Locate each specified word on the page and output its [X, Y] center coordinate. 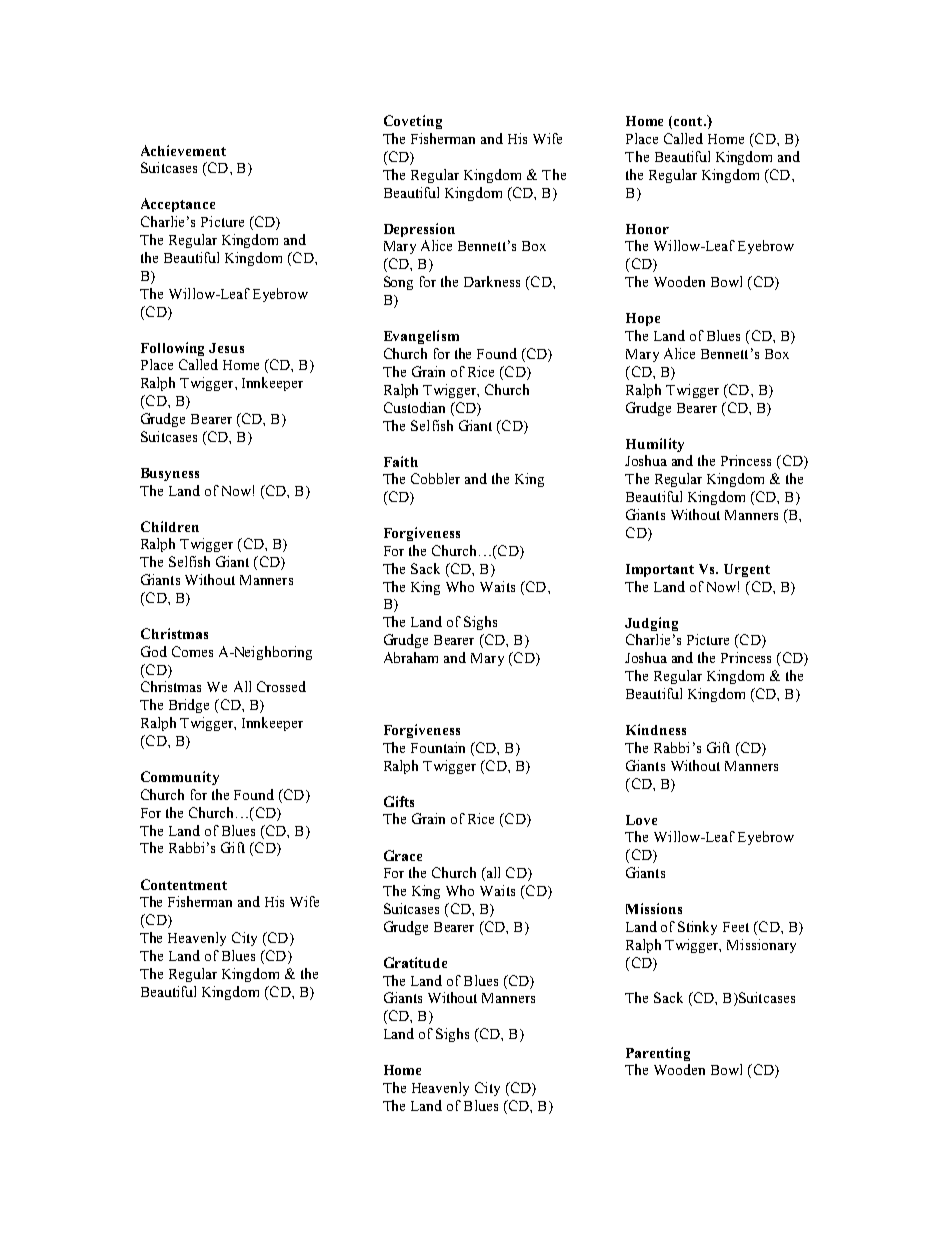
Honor [647, 229]
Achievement [183, 150]
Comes [192, 651]
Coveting [413, 122]
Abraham [411, 657]
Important [660, 570]
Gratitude [415, 962]
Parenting [658, 1054]
